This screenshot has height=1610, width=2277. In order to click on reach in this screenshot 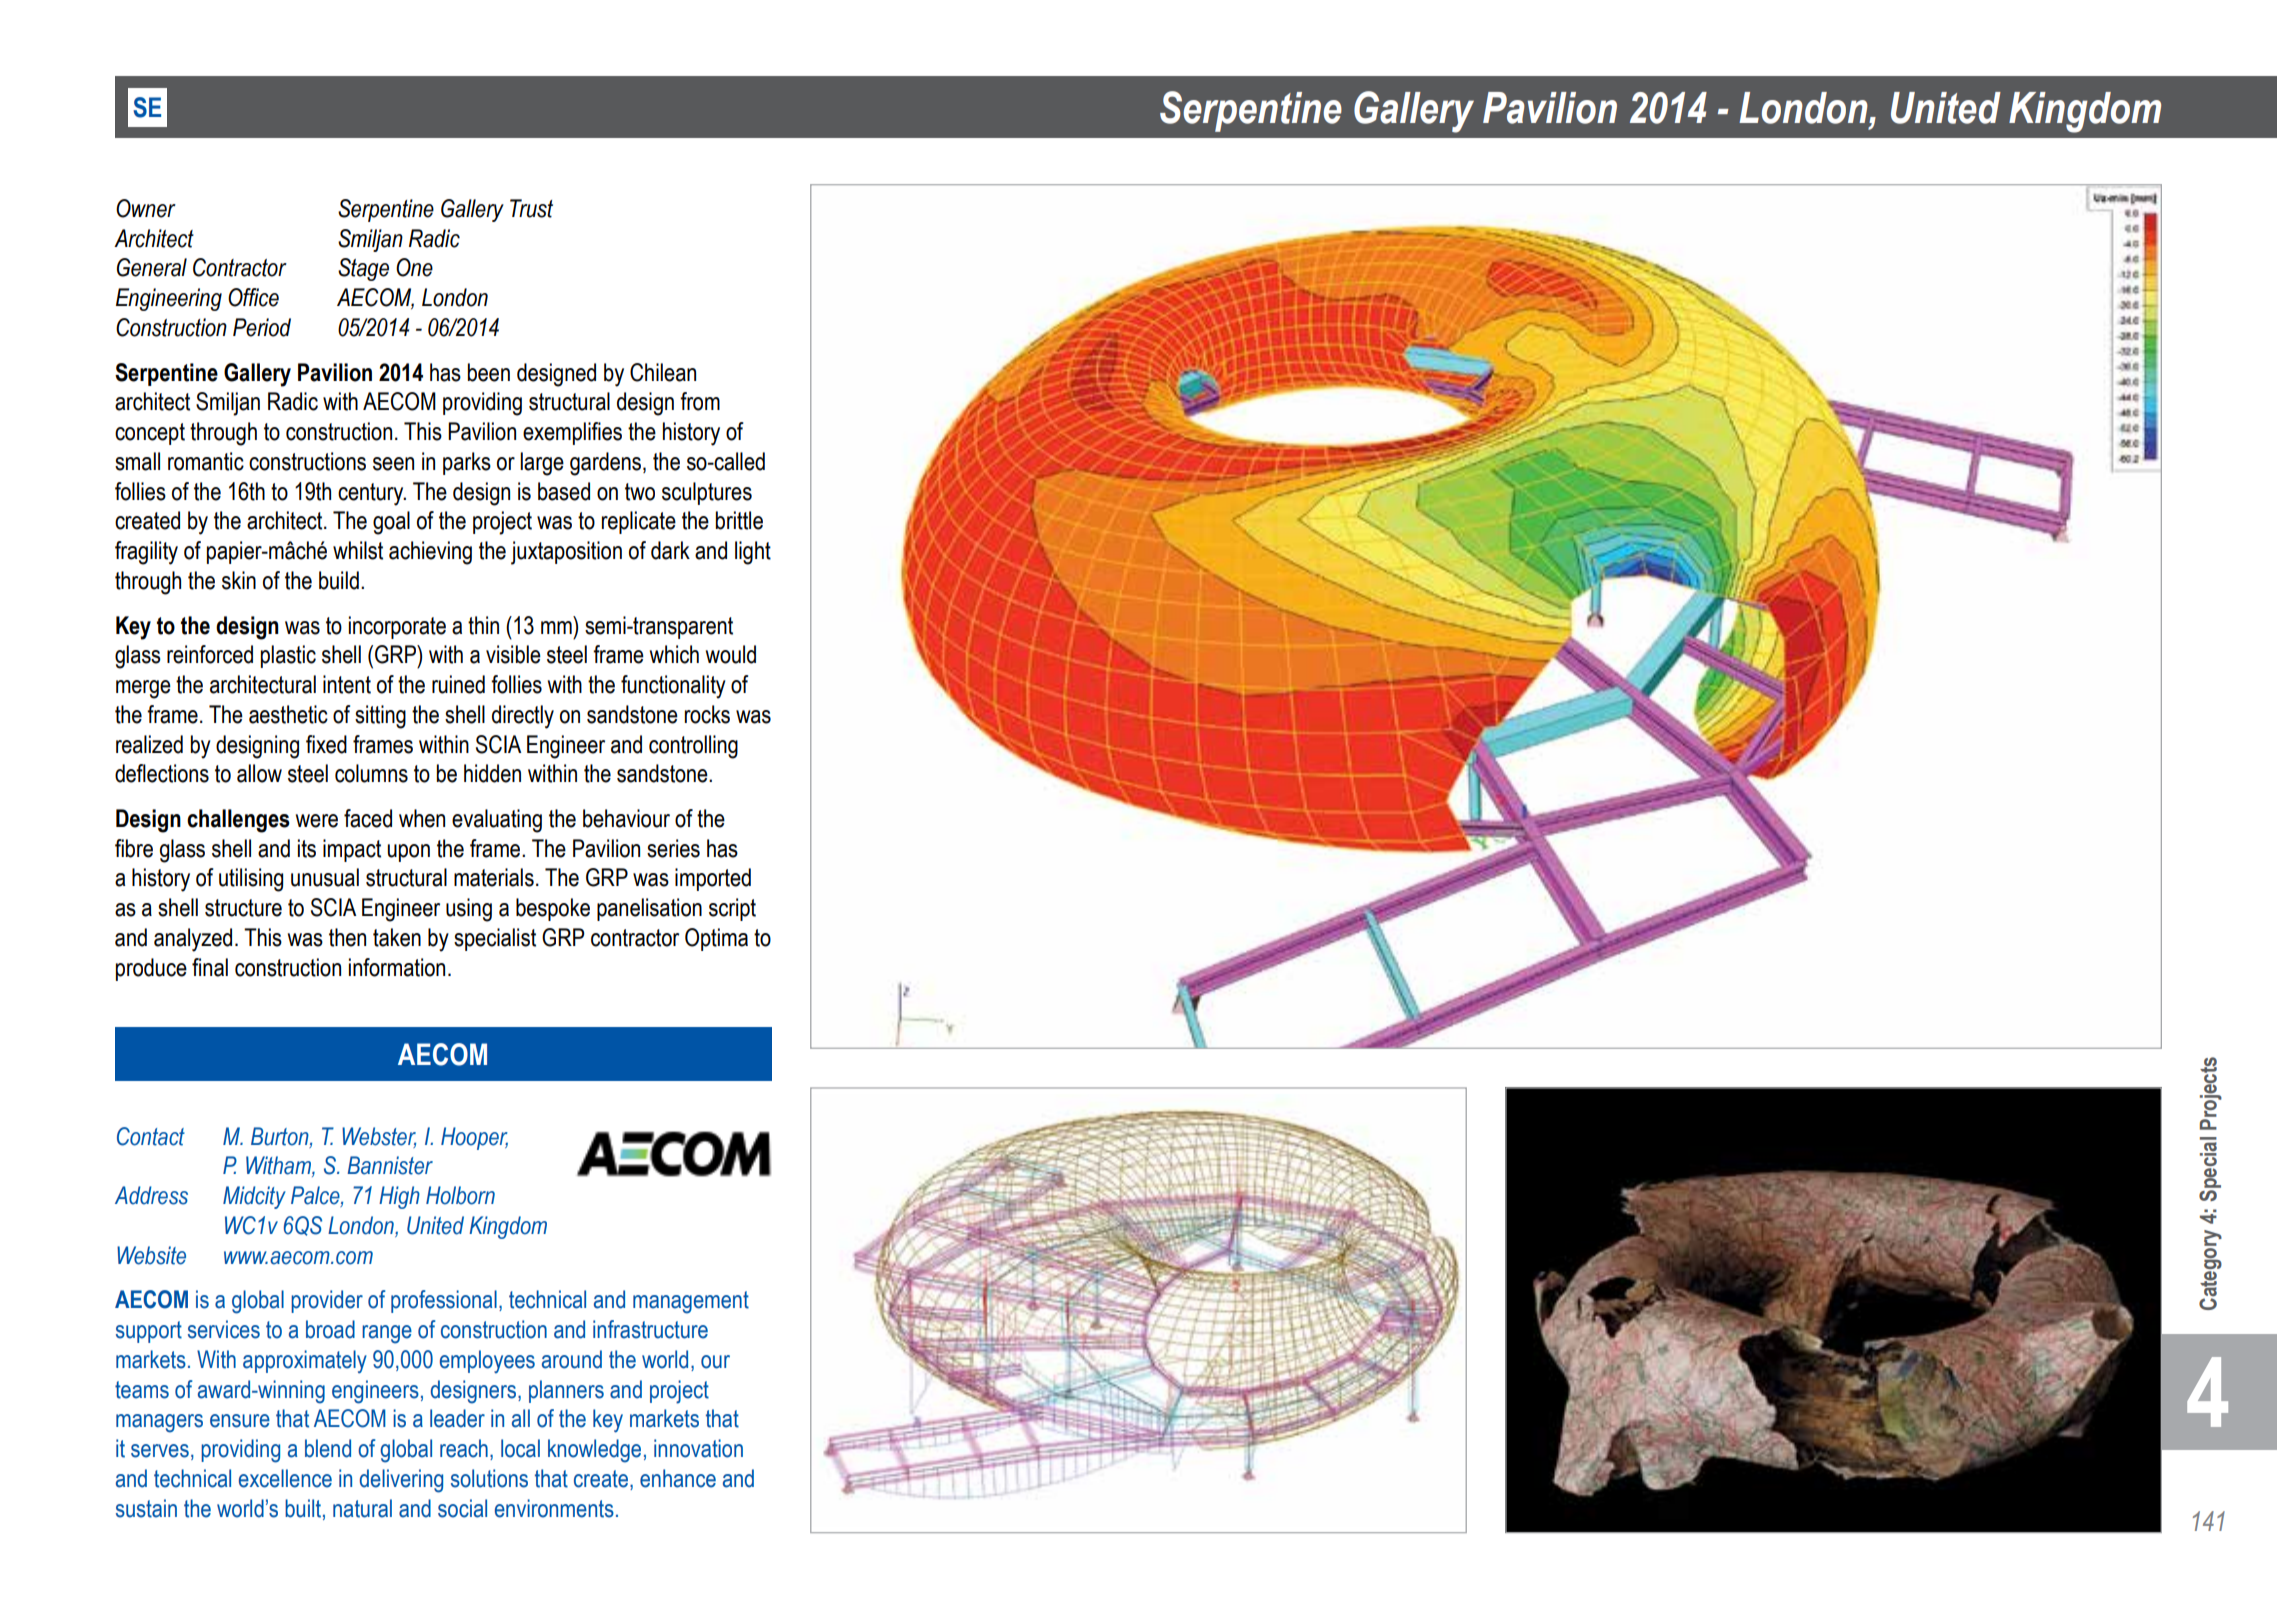, I will do `click(464, 1448)`.
